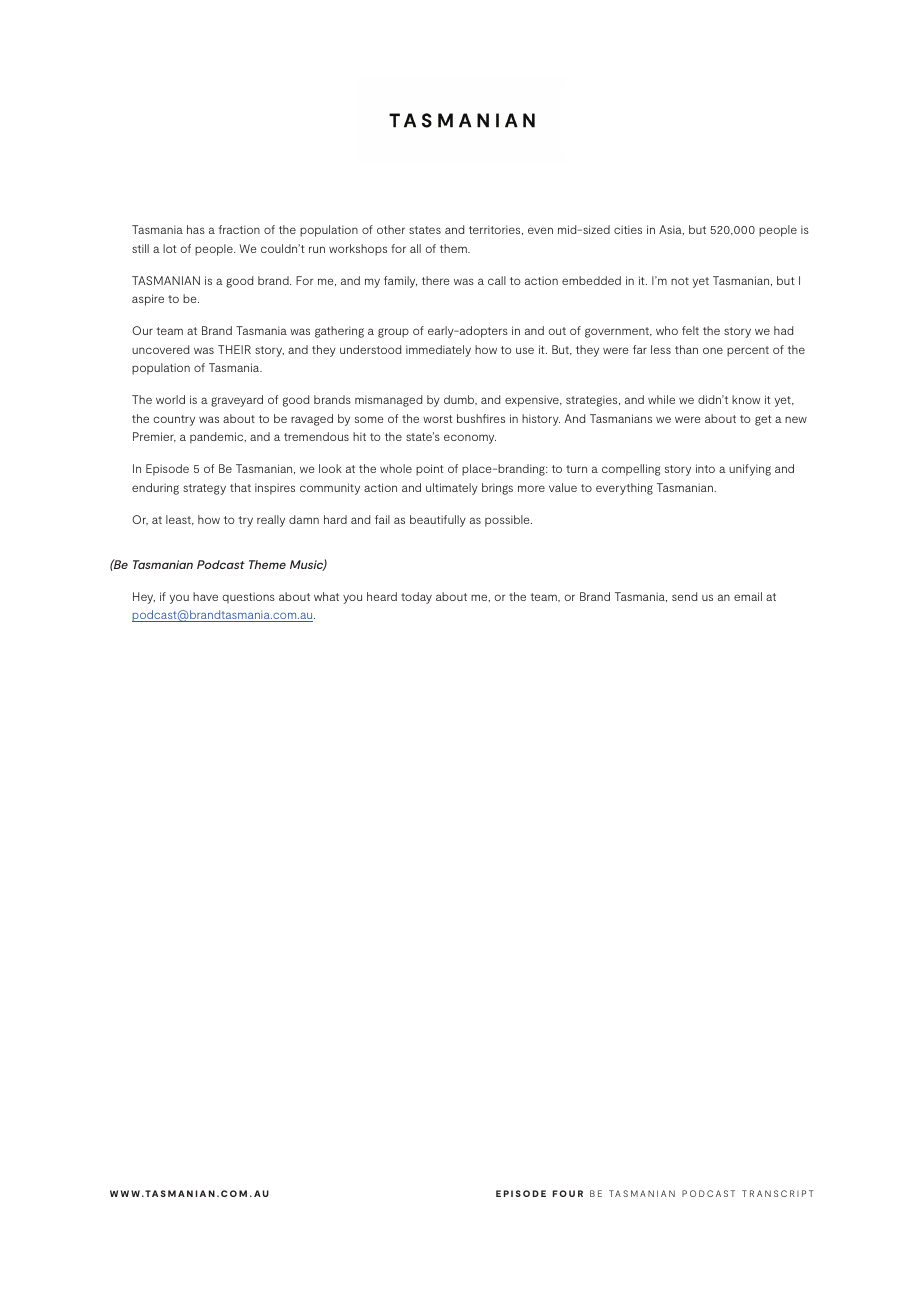  I want to click on even, so click(540, 230).
